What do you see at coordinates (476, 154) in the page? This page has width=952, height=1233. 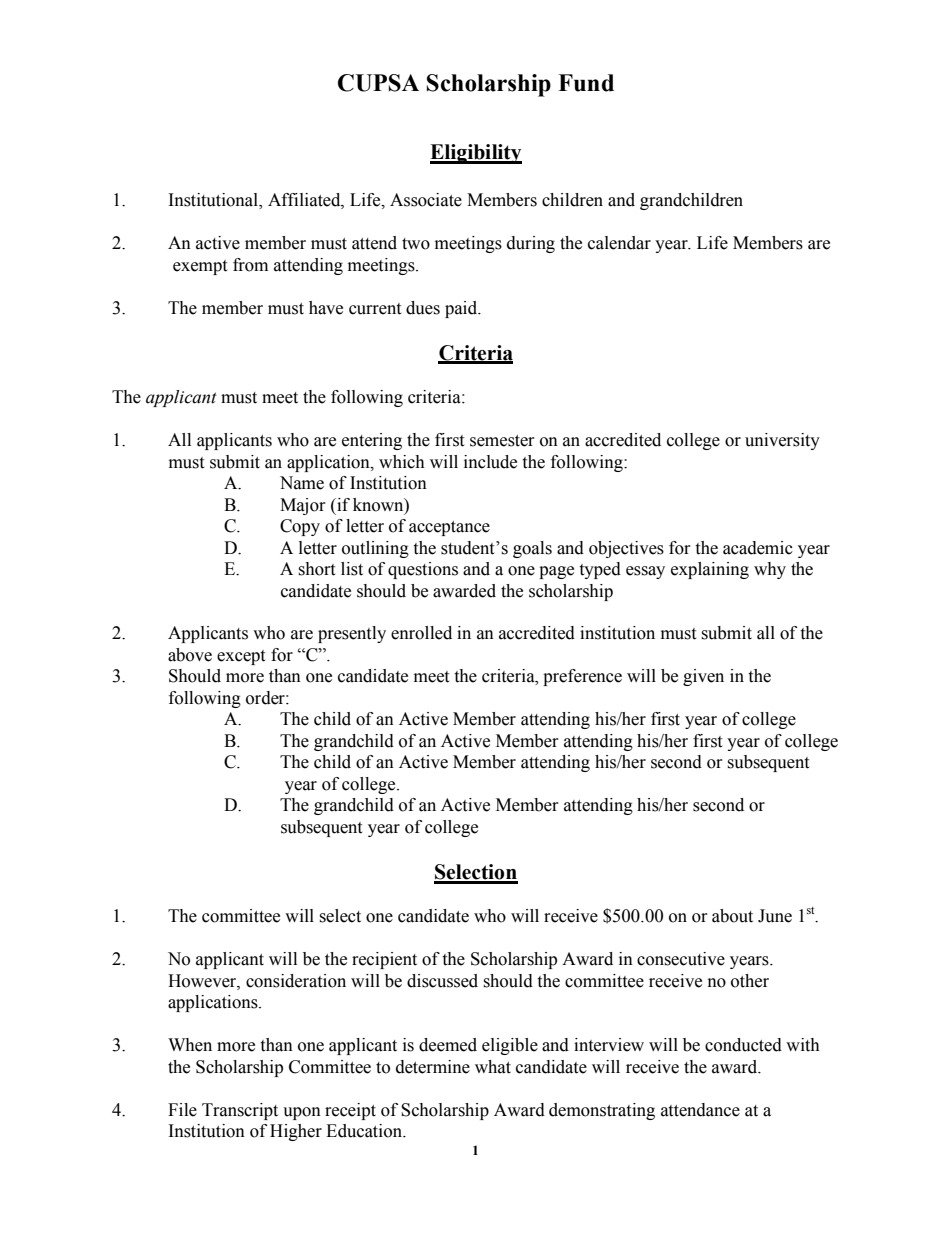 I see `Eligibility` at bounding box center [476, 154].
